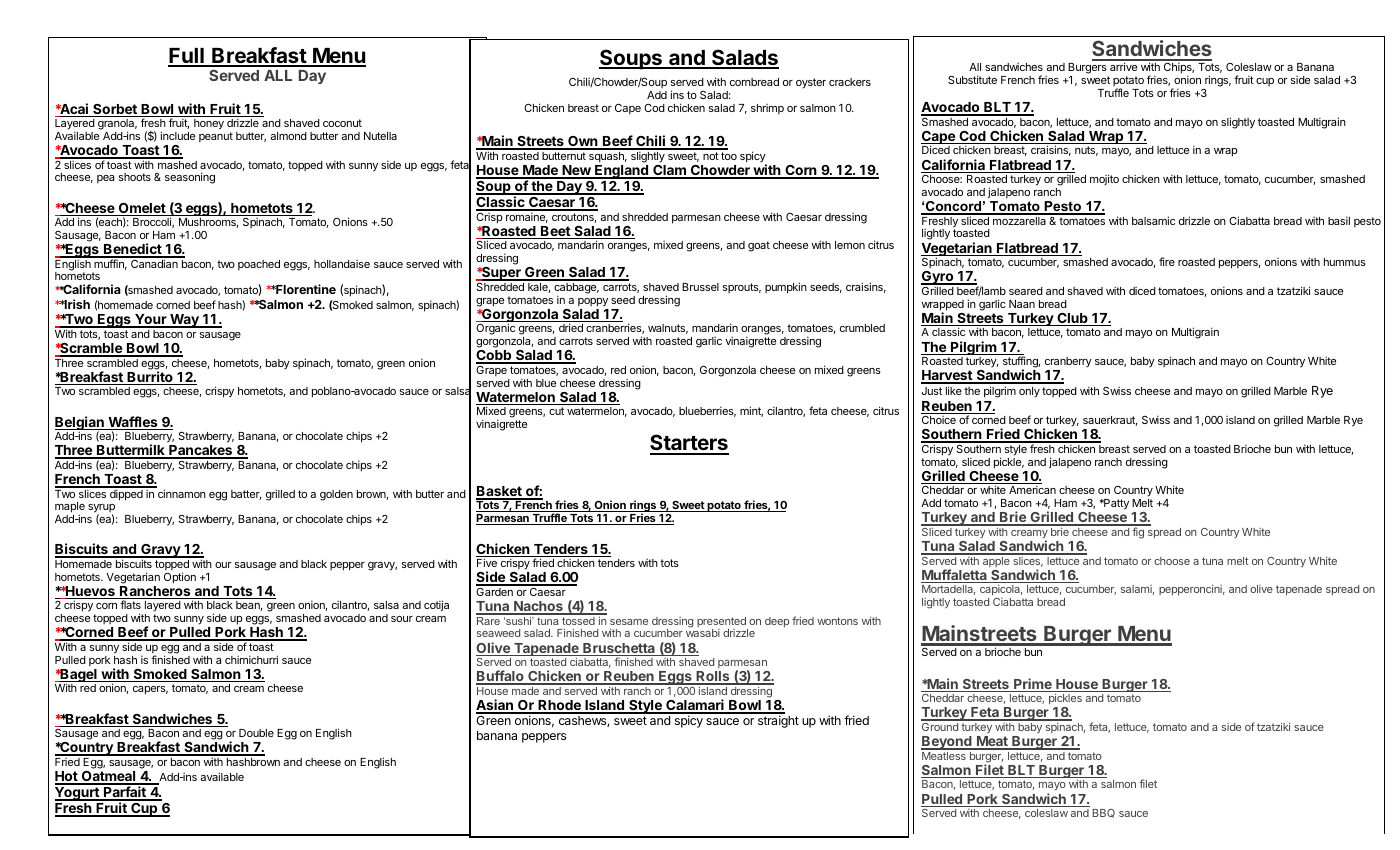 Image resolution: width=1400 pixels, height=850 pixels. What do you see at coordinates (972, 79) in the document?
I see `Substitute` at bounding box center [972, 79].
